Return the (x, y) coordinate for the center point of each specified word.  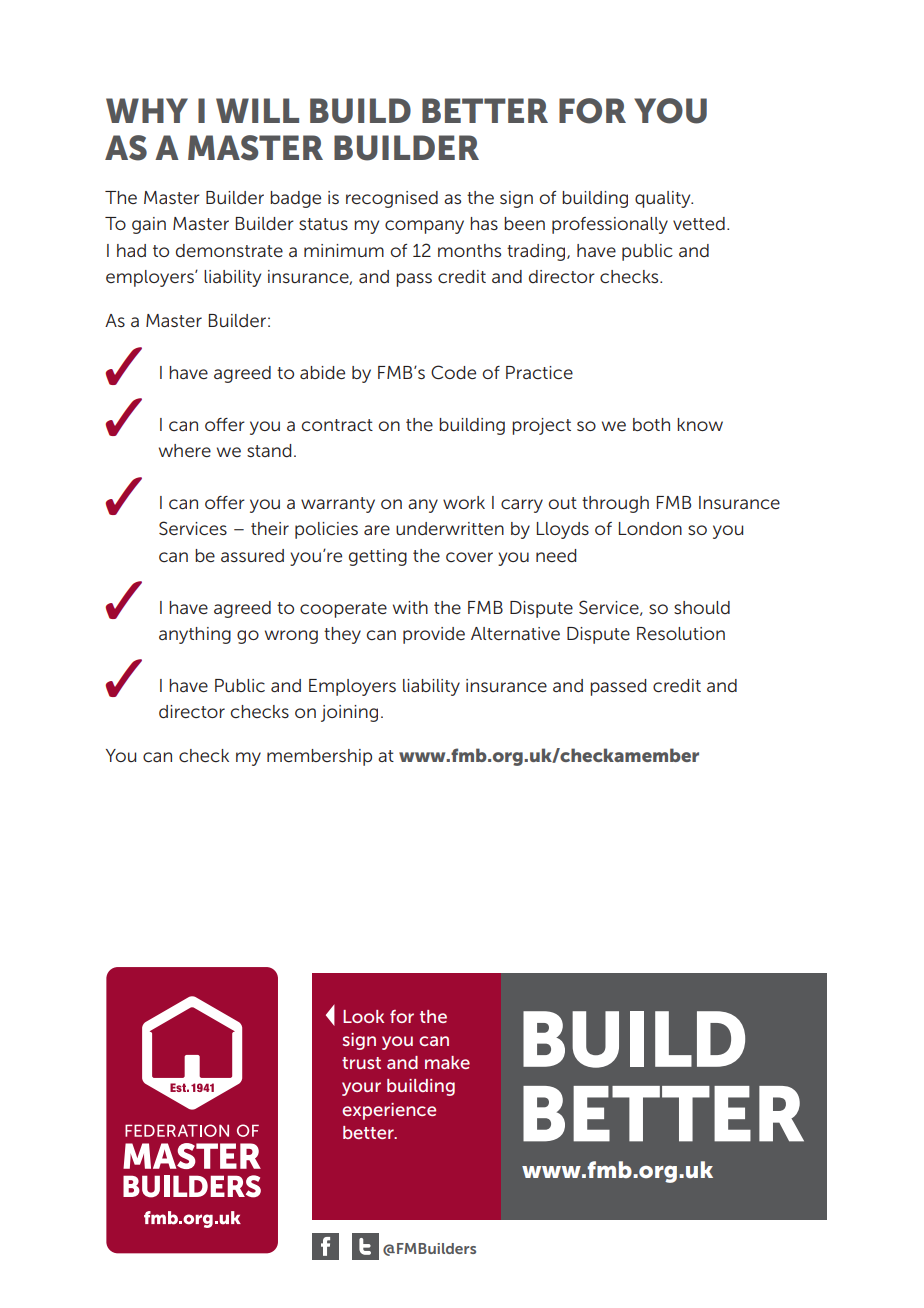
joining (349, 713)
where (185, 450)
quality (664, 199)
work (464, 502)
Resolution (681, 633)
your (361, 1089)
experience (389, 1111)
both (651, 424)
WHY (147, 110)
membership (319, 757)
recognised (392, 199)
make (447, 1062)
